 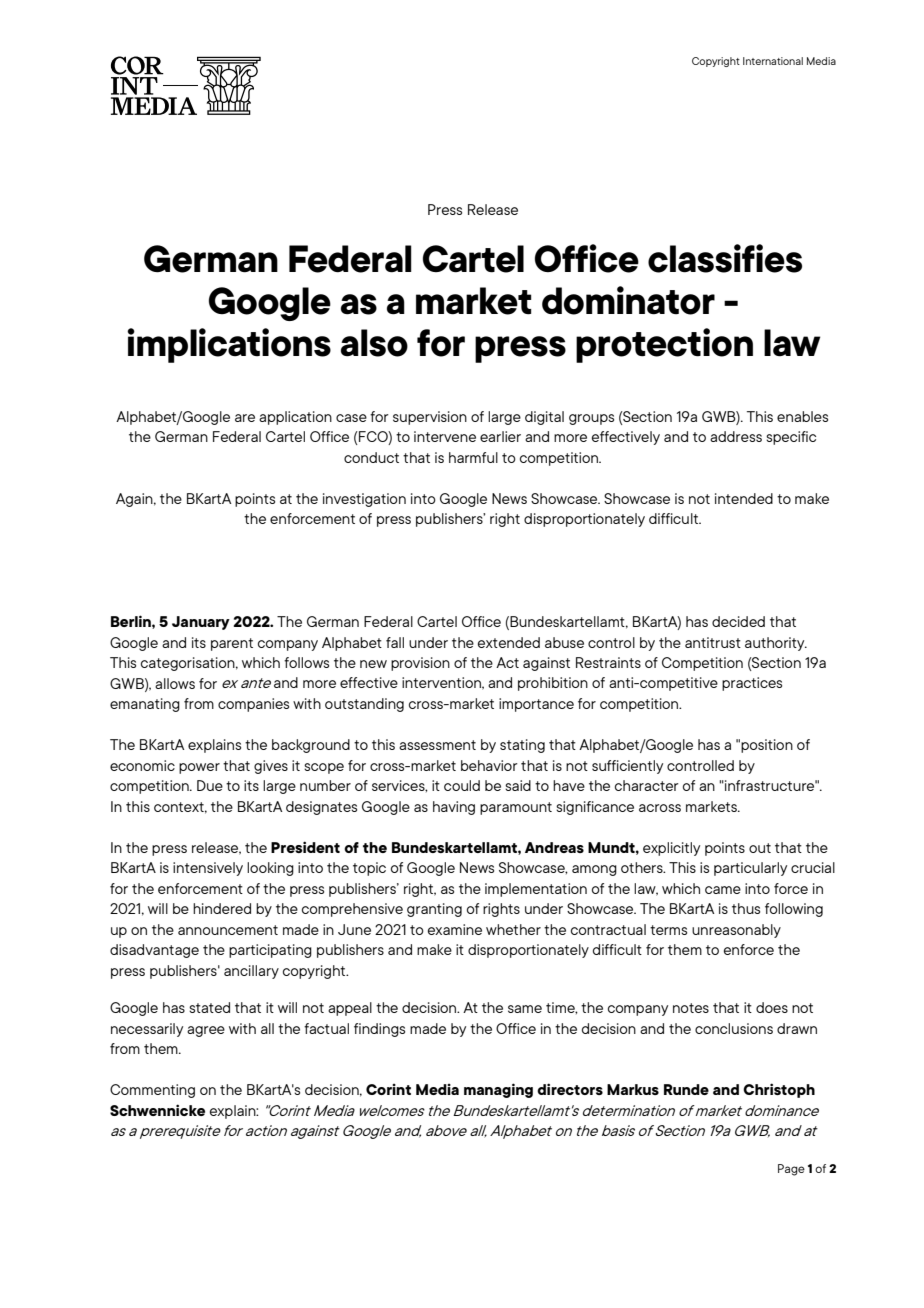 I want to click on decided, so click(x=738, y=621).
